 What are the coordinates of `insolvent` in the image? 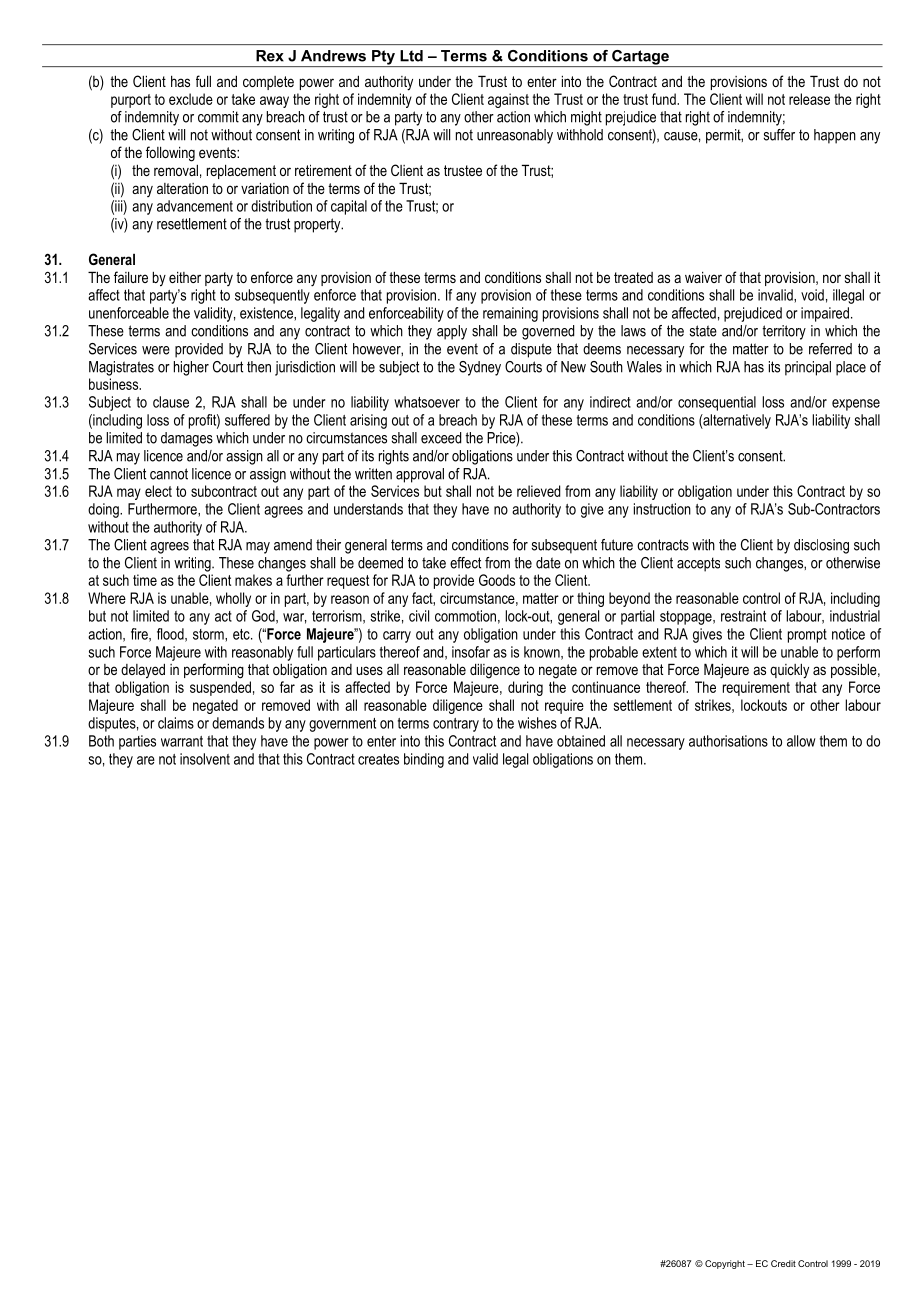 It's located at (205, 759).
